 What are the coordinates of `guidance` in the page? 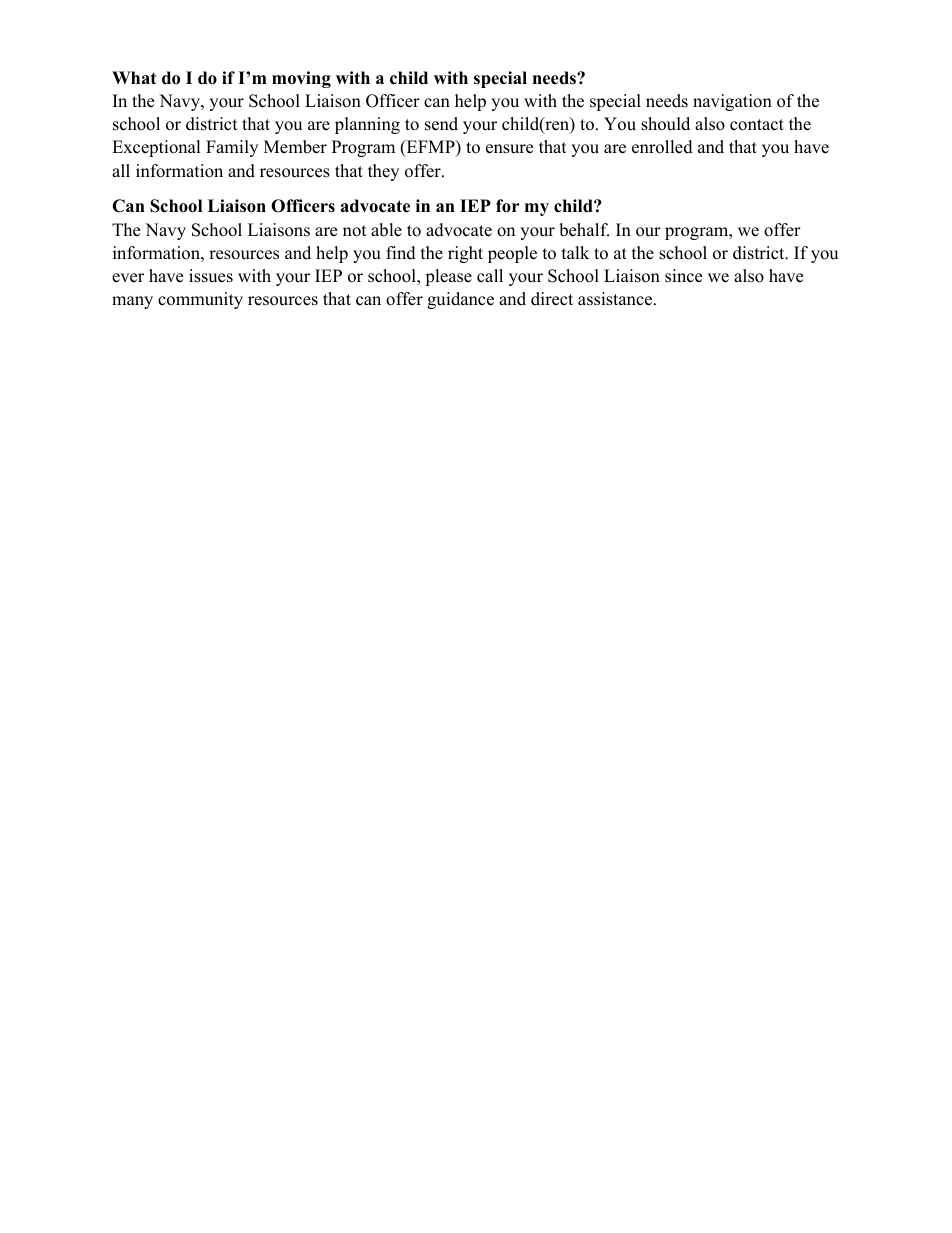 It's located at (460, 300).
